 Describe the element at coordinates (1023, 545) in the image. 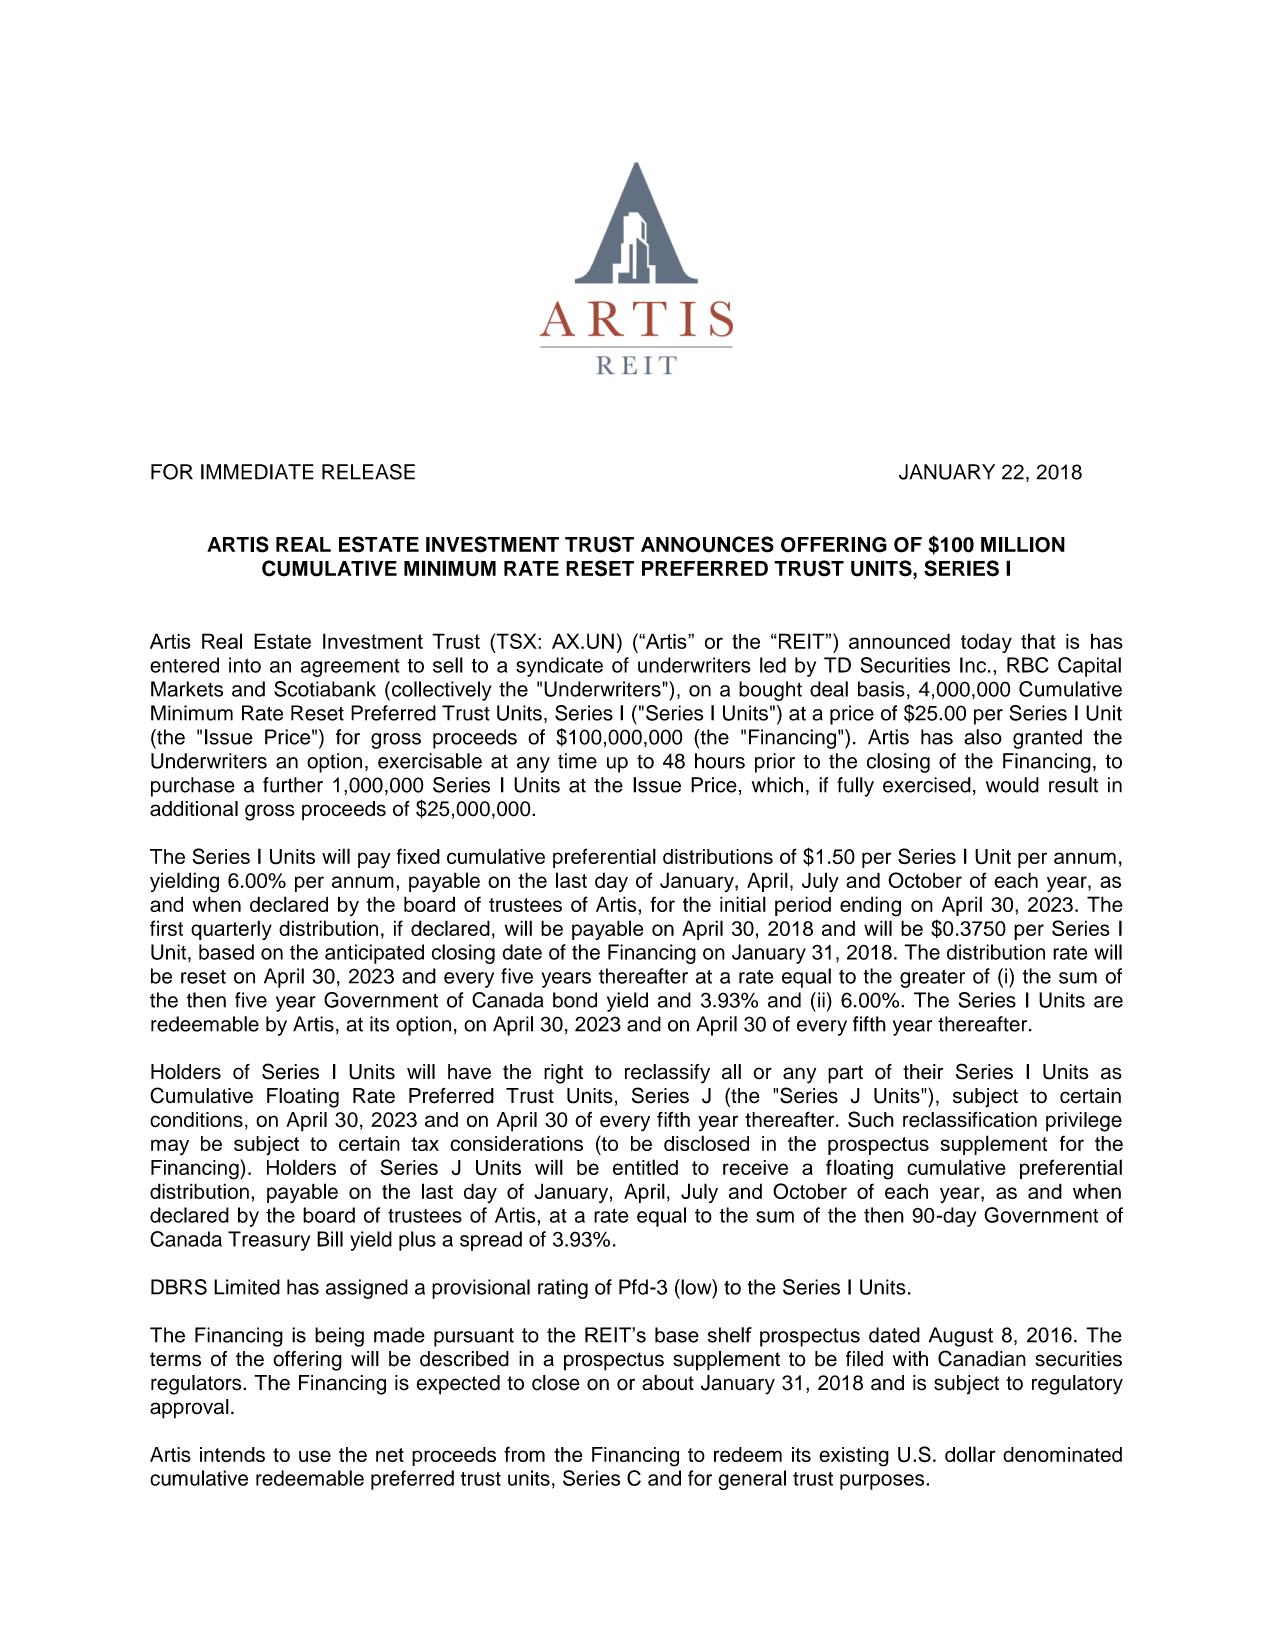

I see `MILLION` at that location.
